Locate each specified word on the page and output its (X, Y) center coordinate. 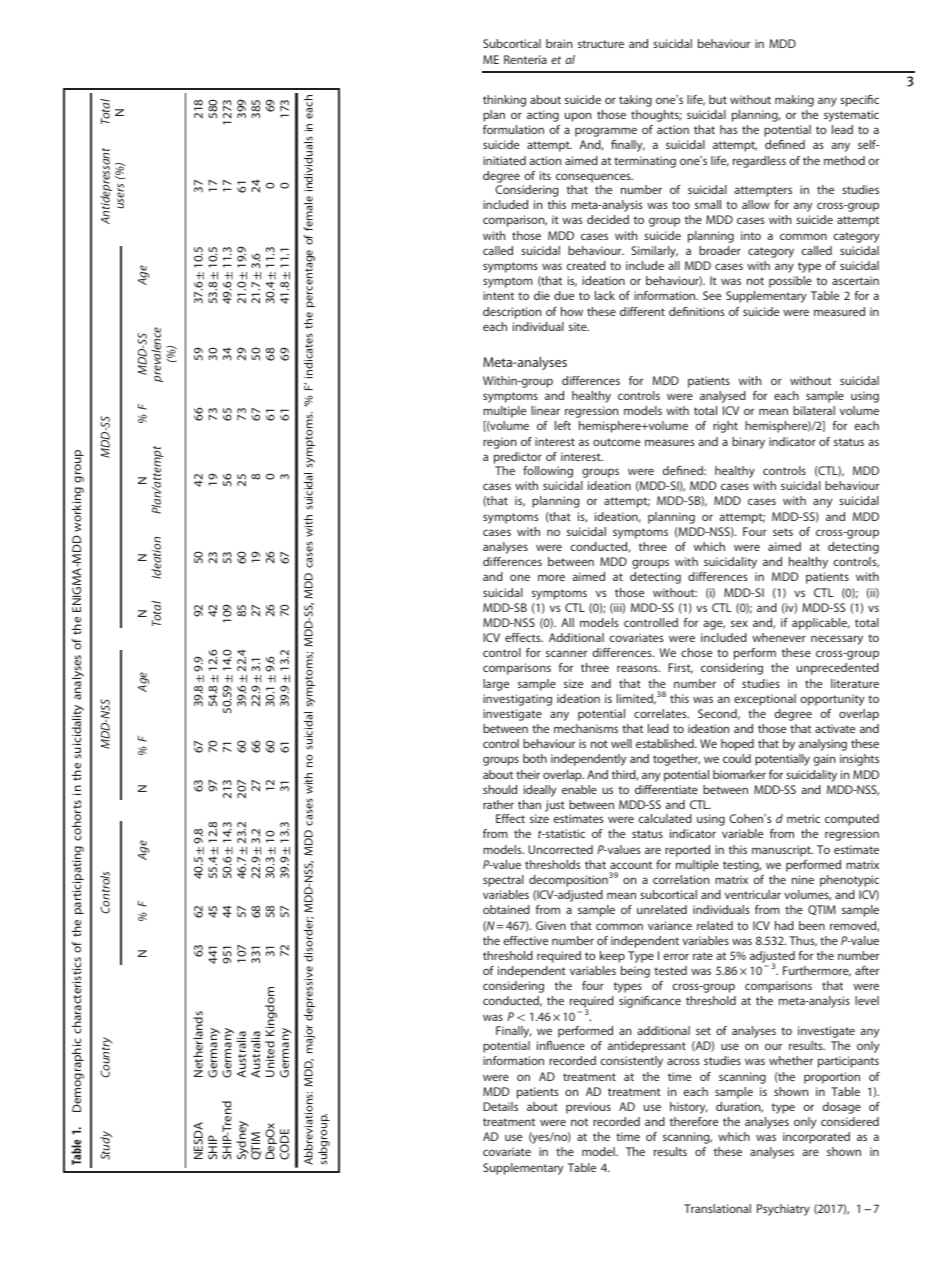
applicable (821, 624)
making (794, 101)
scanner (566, 653)
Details (500, 1106)
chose (696, 652)
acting (543, 116)
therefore (694, 1121)
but (718, 99)
